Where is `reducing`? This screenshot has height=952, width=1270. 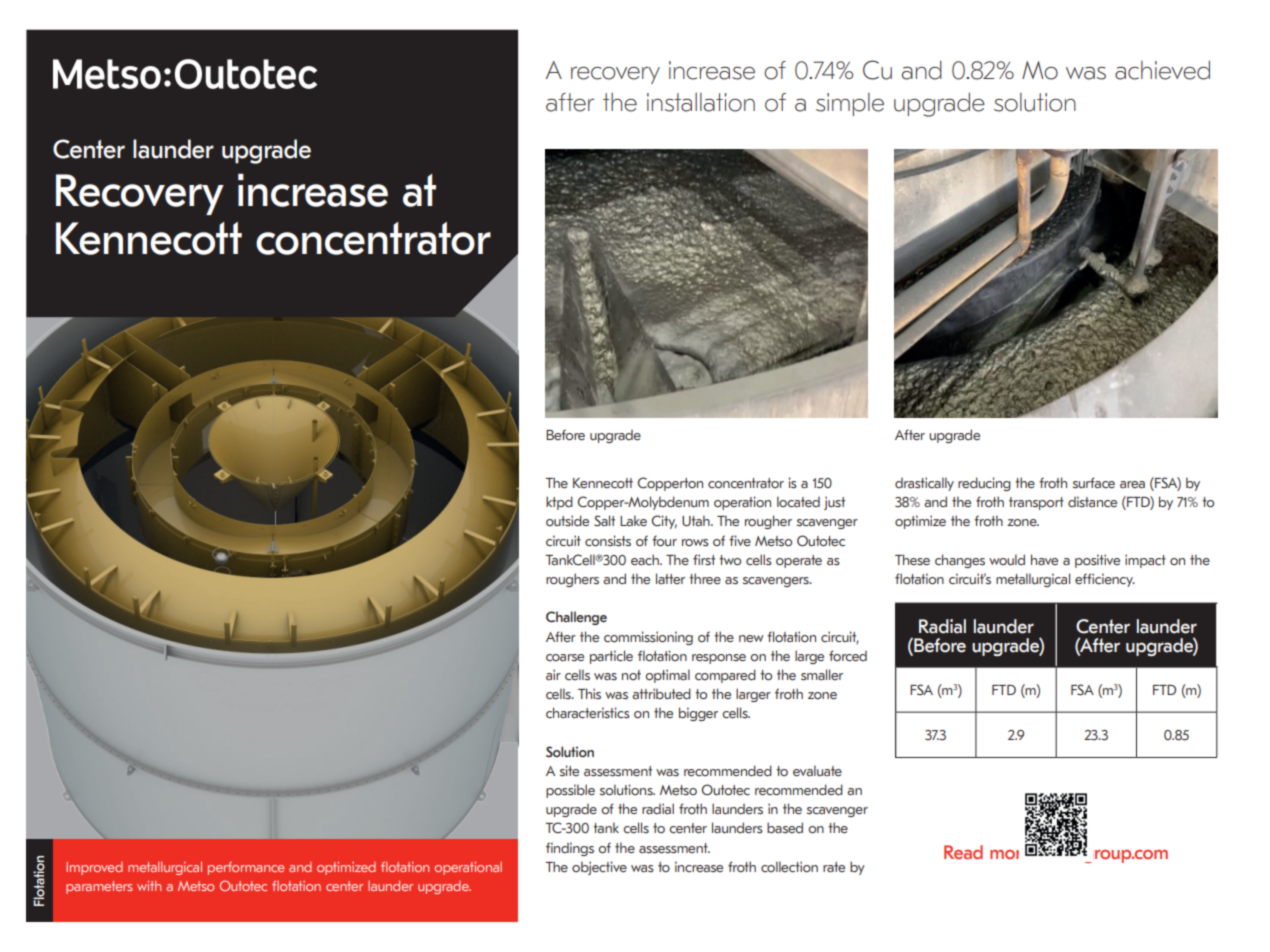 reducing is located at coordinates (984, 484).
